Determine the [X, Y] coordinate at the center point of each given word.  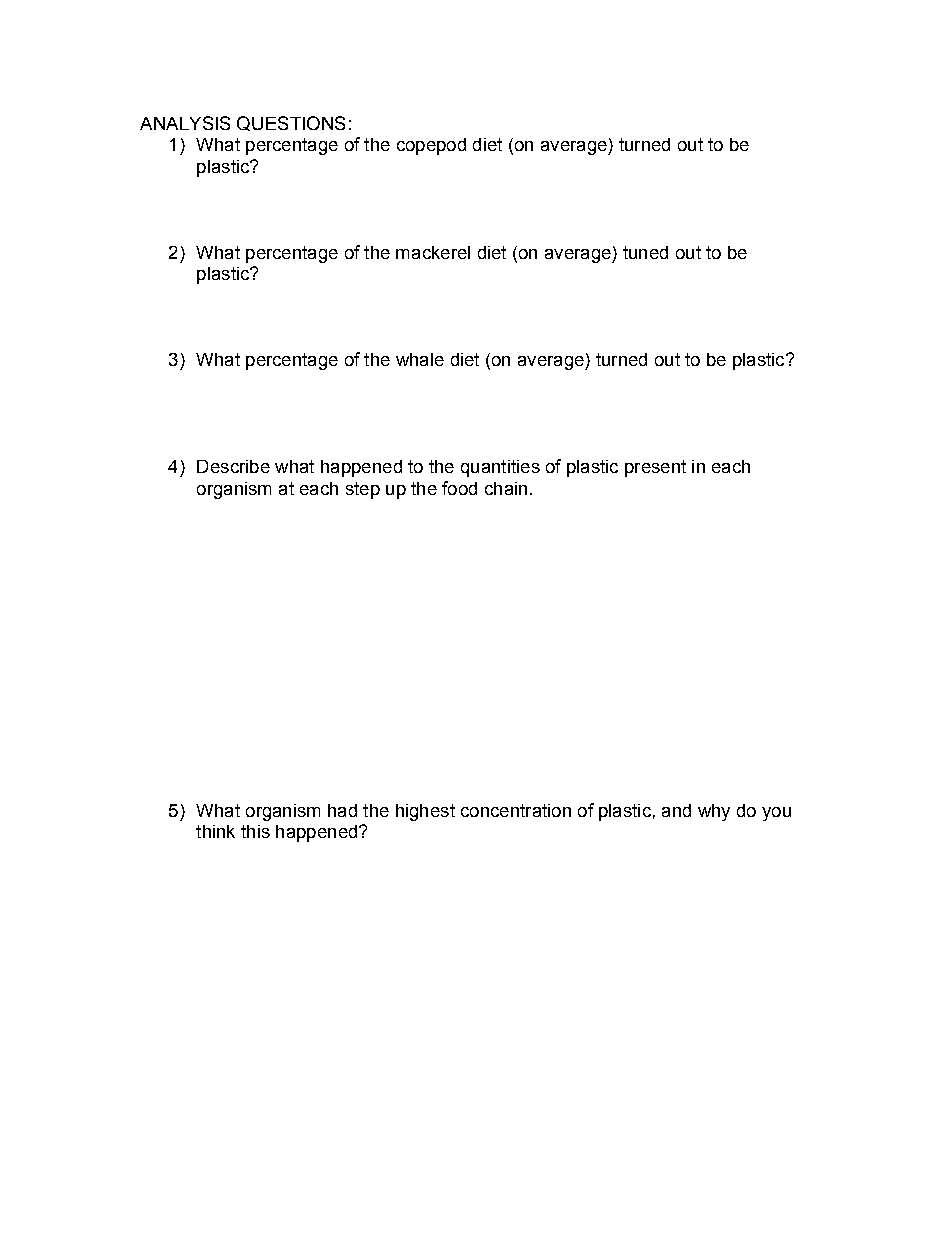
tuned [645, 252]
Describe [233, 466]
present [655, 468]
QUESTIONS [291, 123]
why [714, 812]
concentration [516, 810]
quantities [500, 468]
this [255, 831]
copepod [431, 146]
